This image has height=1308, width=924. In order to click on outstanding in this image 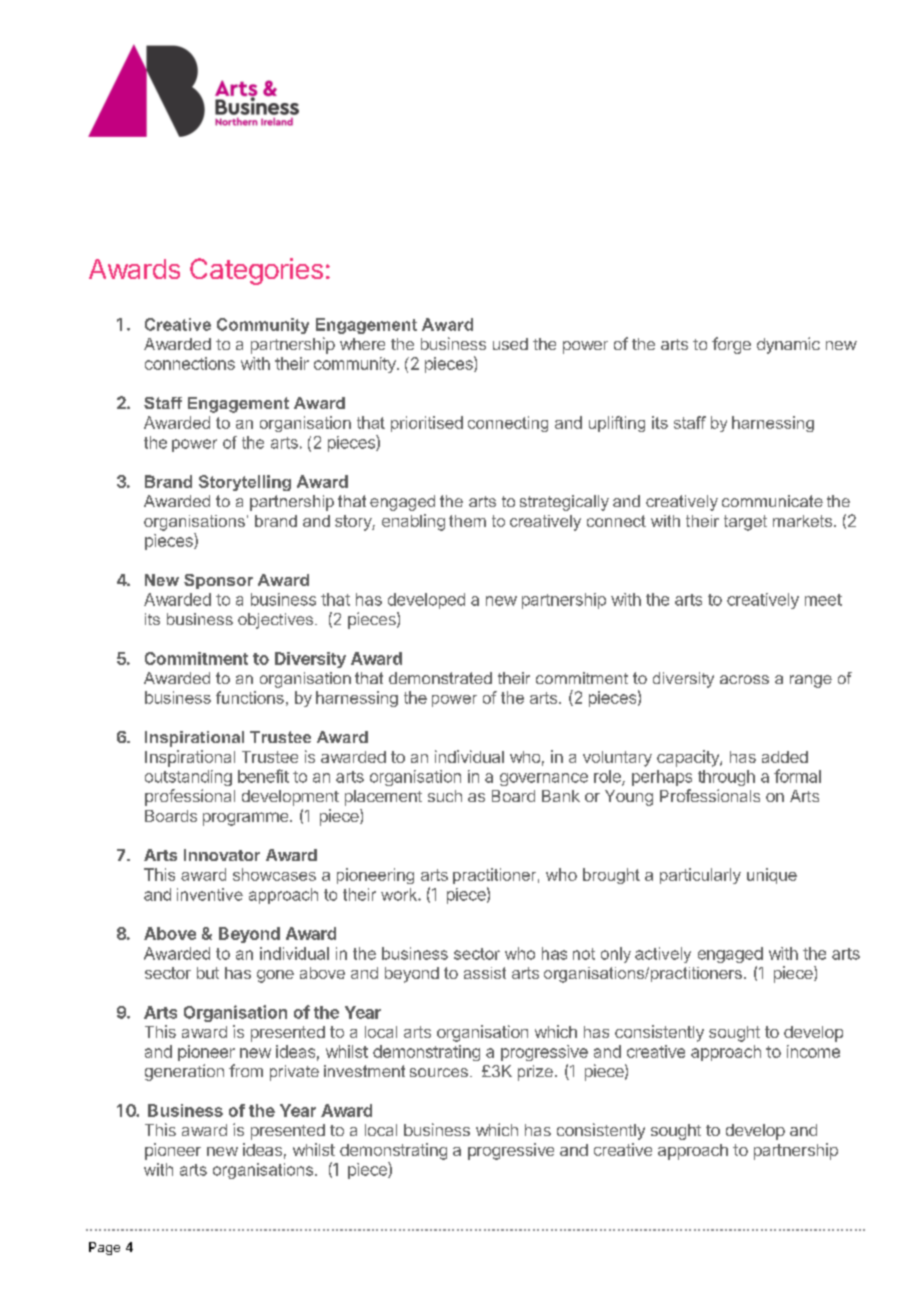, I will do `click(188, 778)`.
